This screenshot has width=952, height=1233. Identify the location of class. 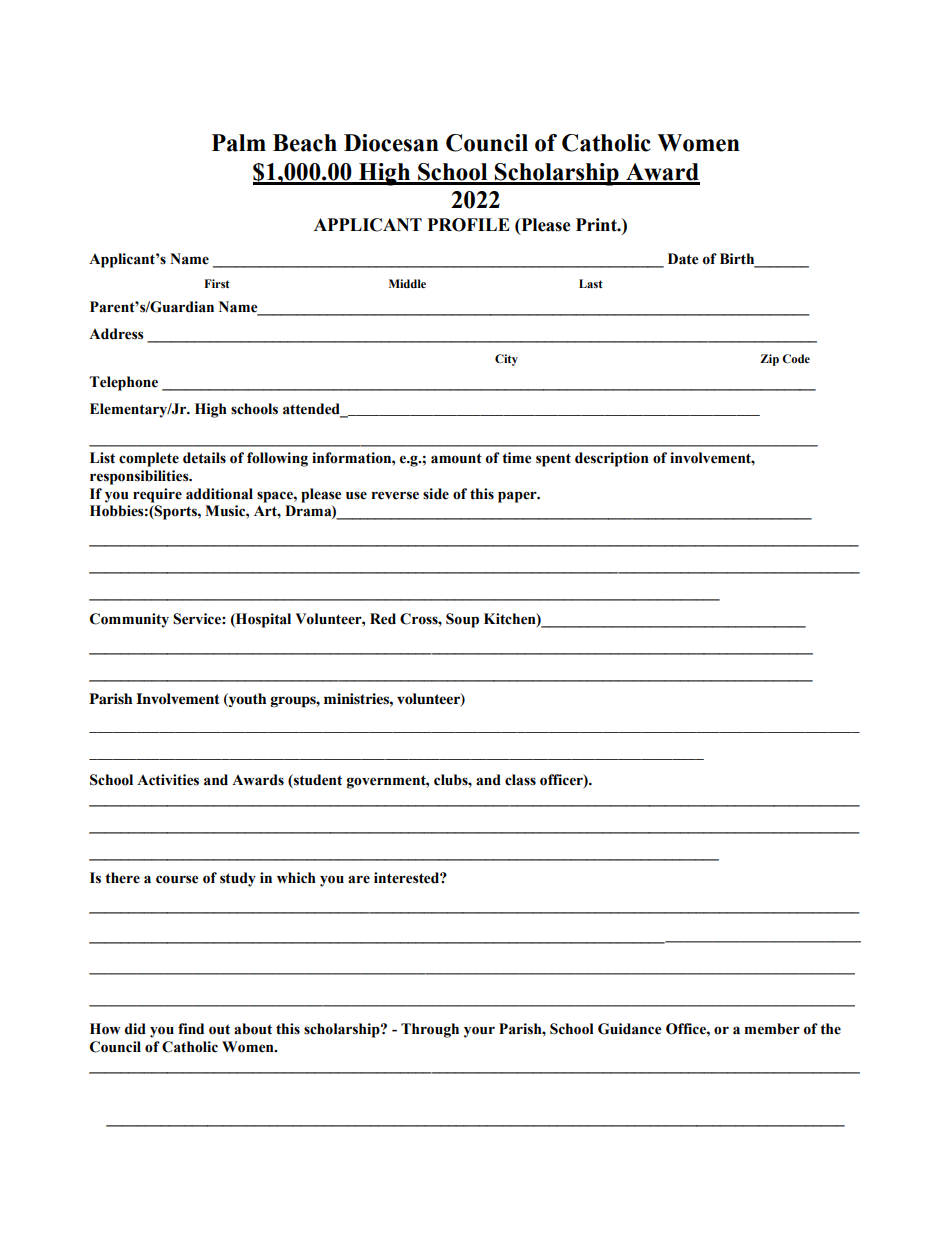
(520, 780).
